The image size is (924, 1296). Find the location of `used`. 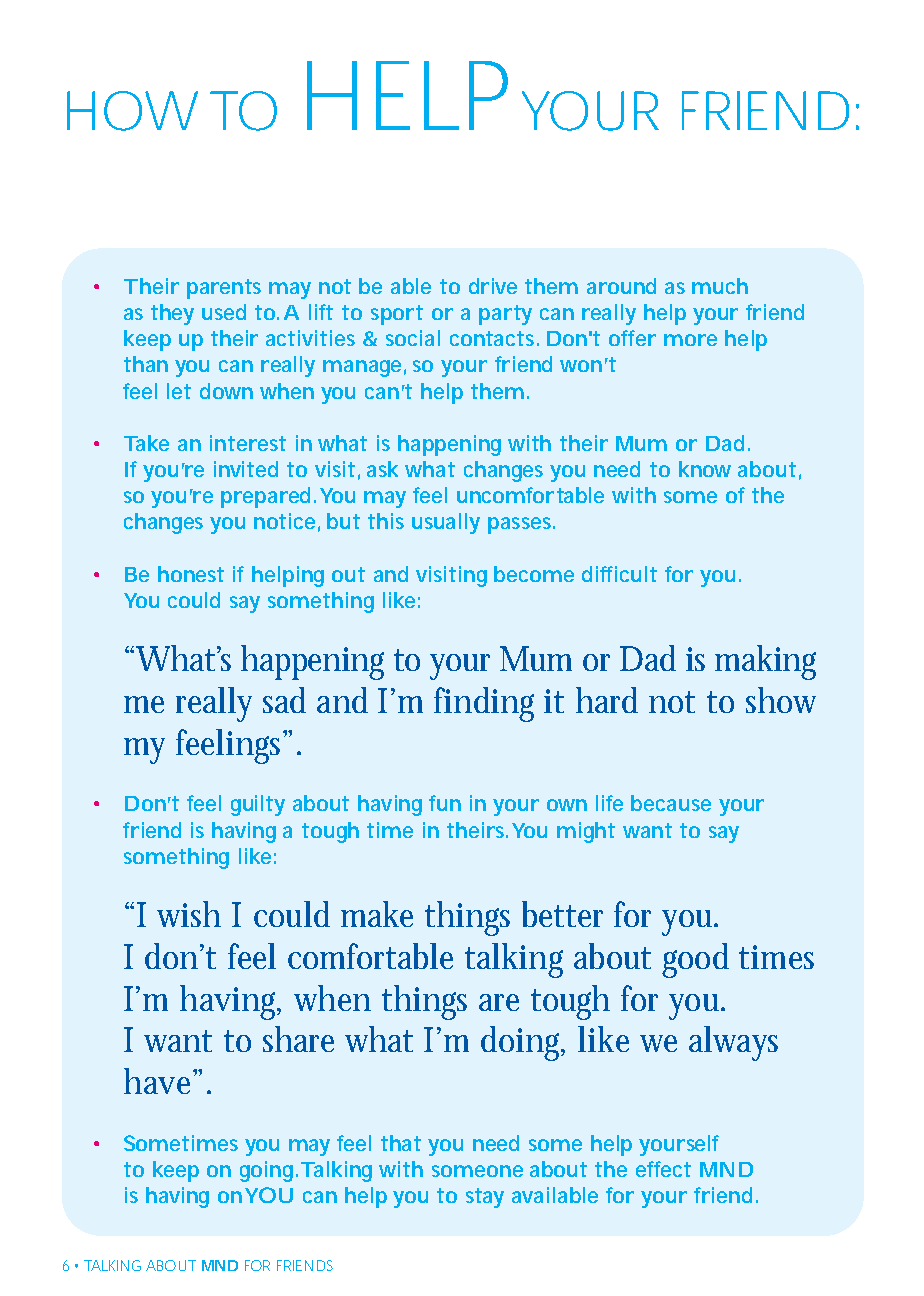

used is located at coordinates (224, 312).
